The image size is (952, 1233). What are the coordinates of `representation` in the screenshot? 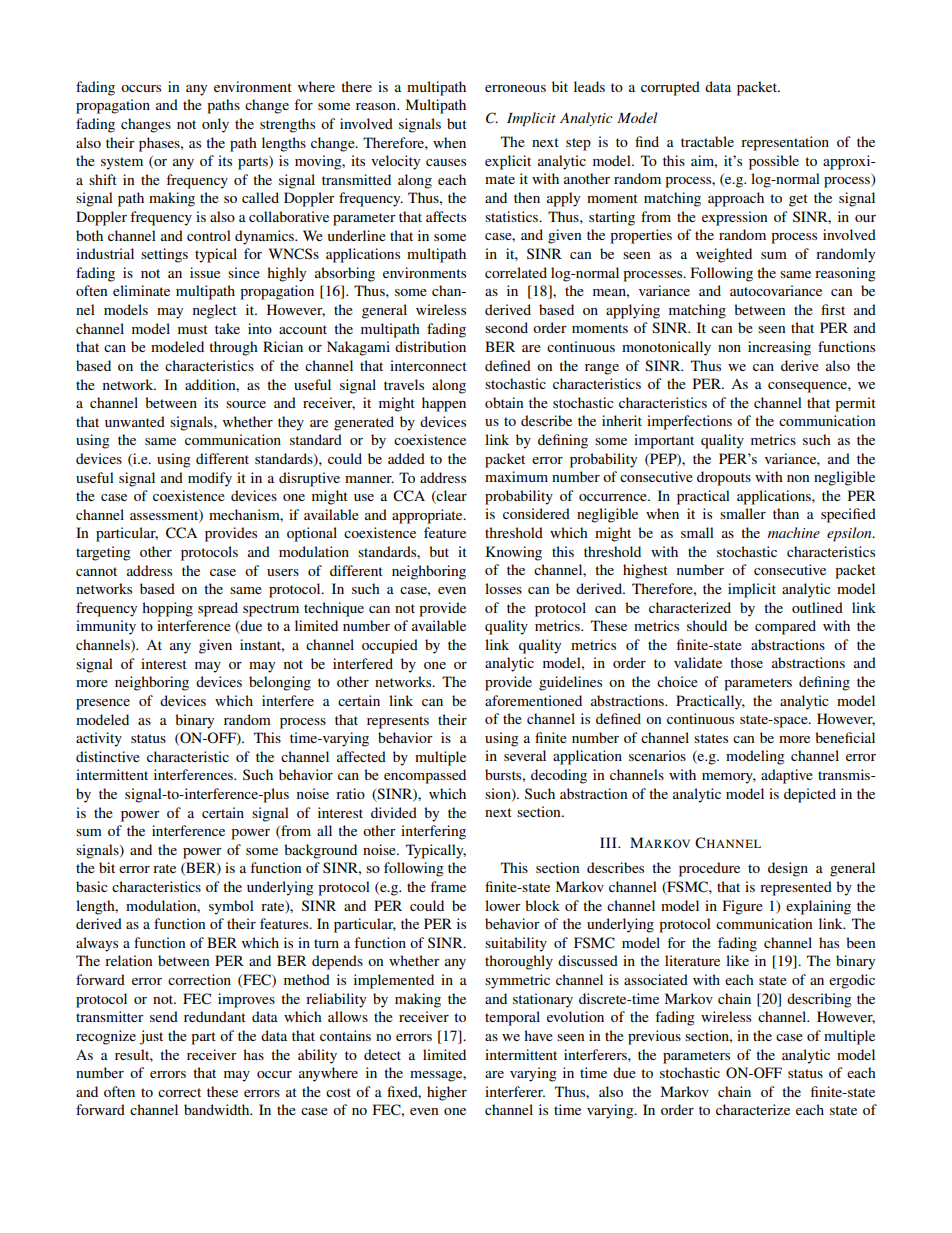 It's located at (785, 143).
